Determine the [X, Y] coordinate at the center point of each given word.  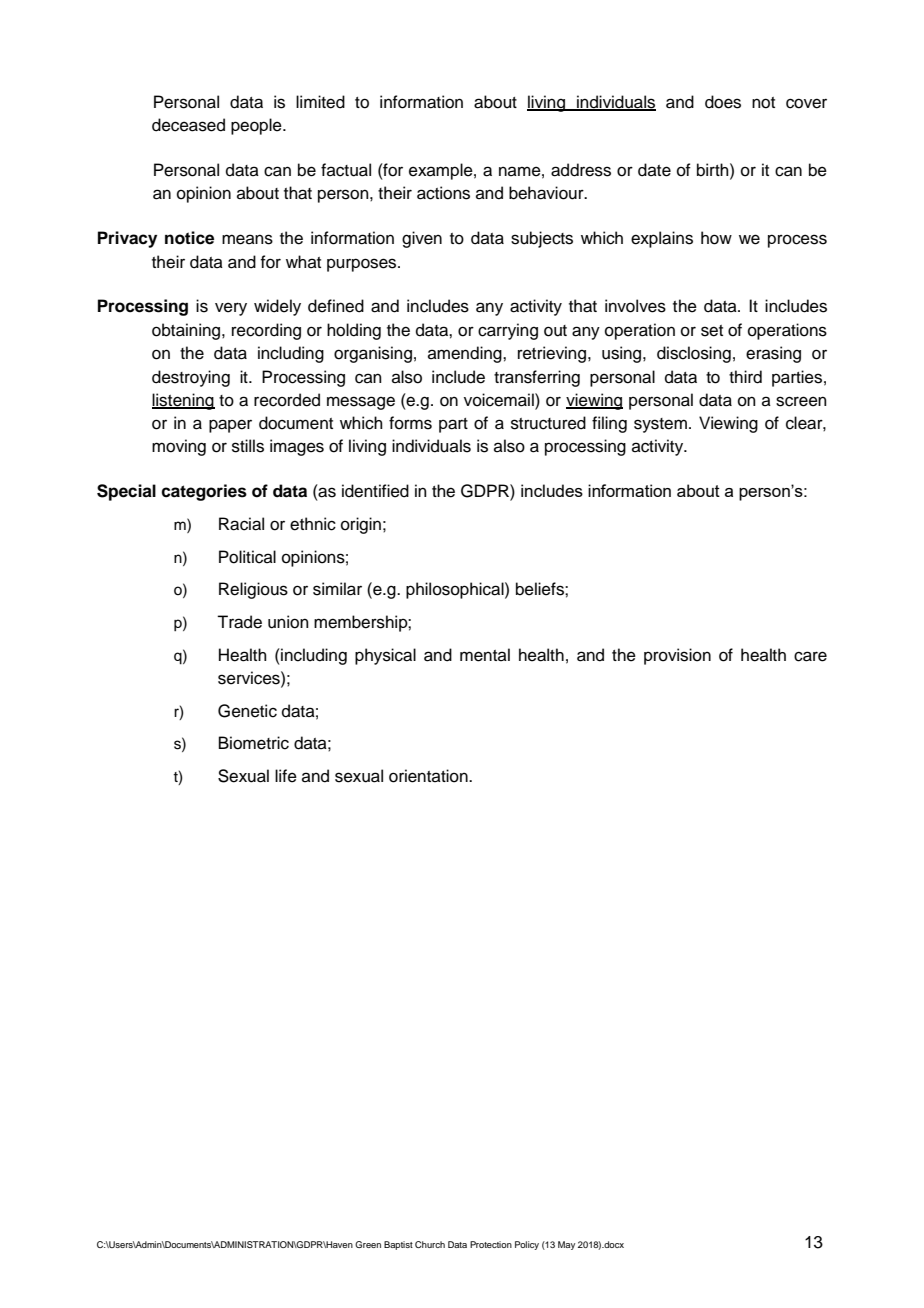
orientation [429, 776]
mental [485, 655]
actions [443, 193]
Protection [491, 1244]
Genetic [247, 711]
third [745, 377]
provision [677, 656]
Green [368, 1244]
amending [466, 354]
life [286, 776]
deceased [188, 125]
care [810, 656]
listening [183, 401]
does [723, 102]
